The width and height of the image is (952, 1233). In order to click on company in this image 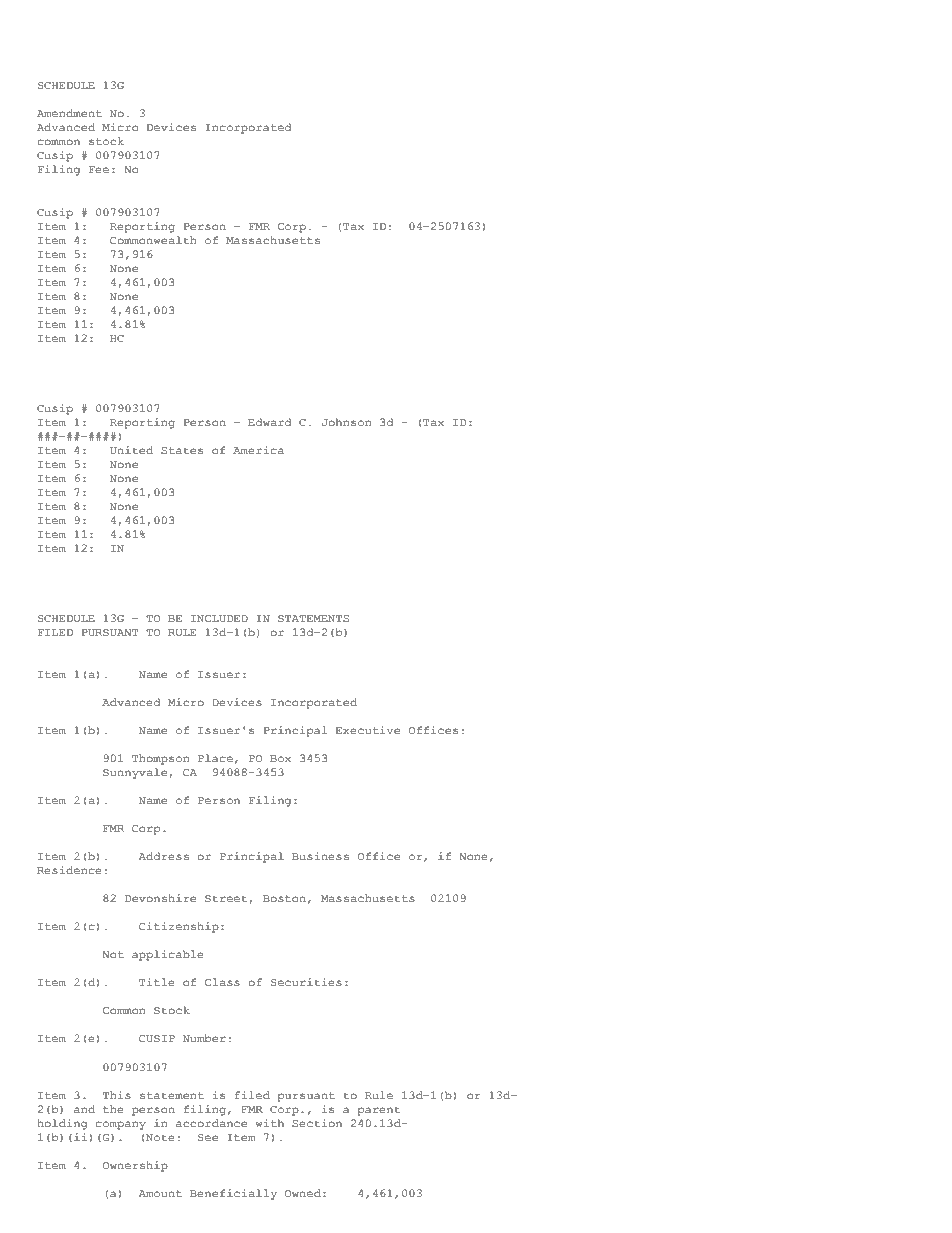, I will do `click(121, 1125)`.
